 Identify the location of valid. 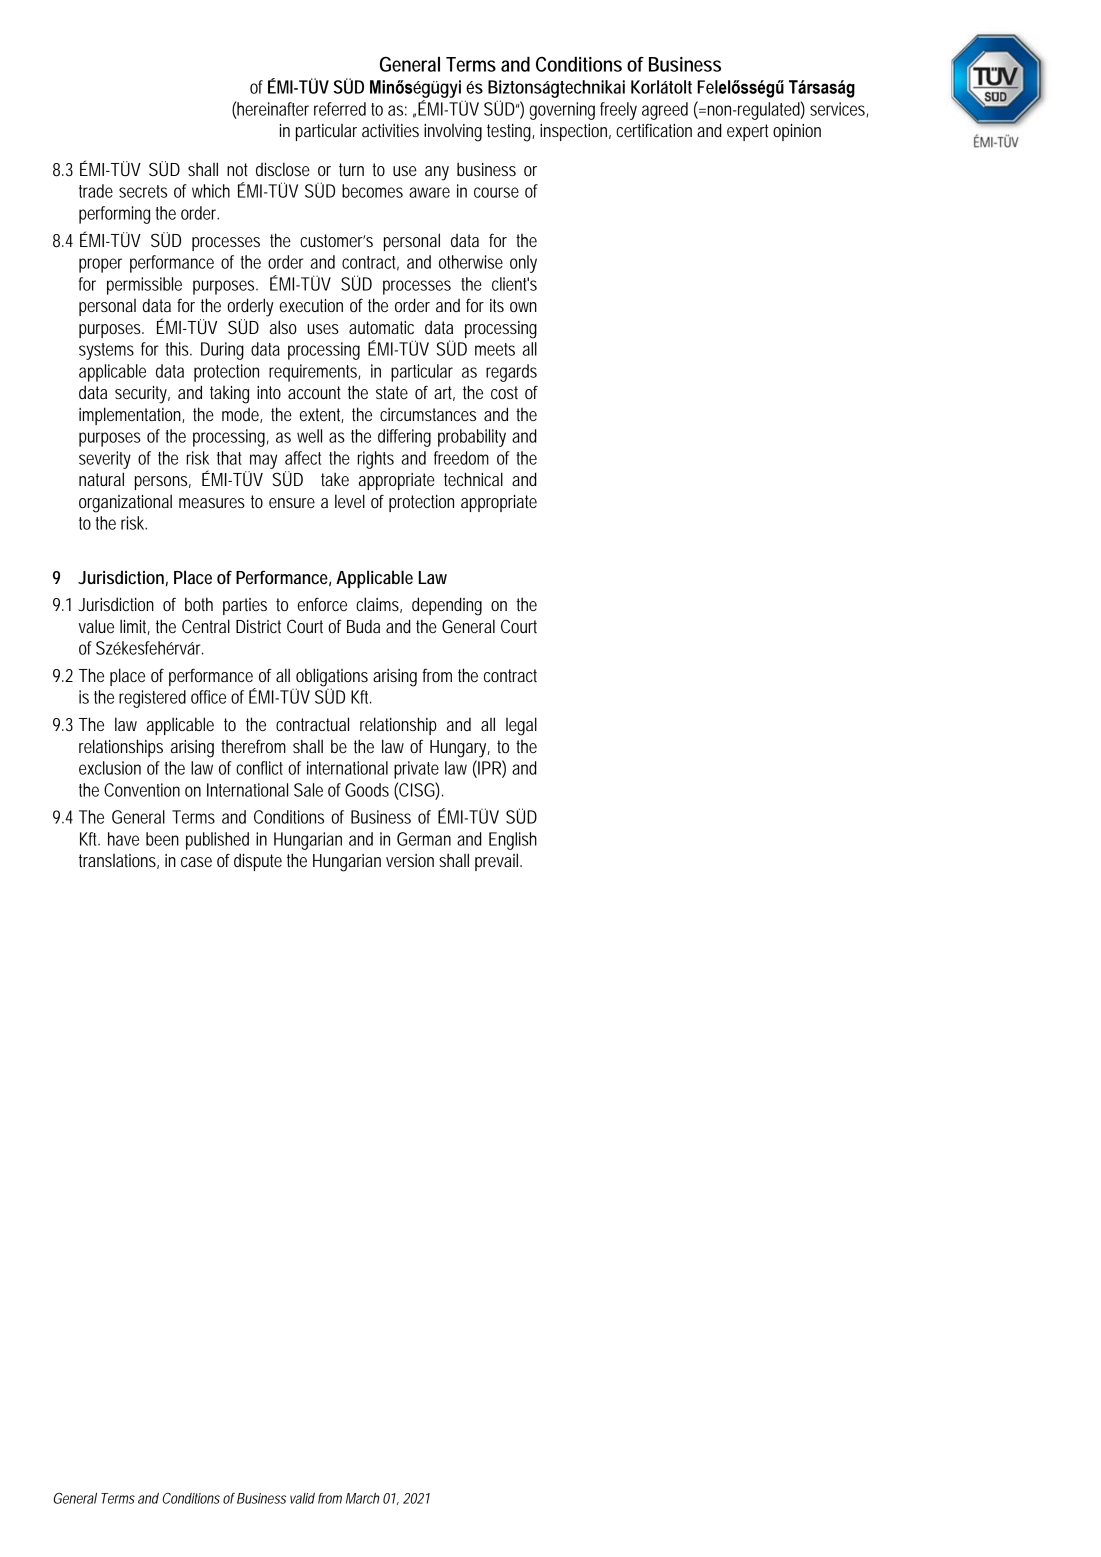
(302, 1498).
